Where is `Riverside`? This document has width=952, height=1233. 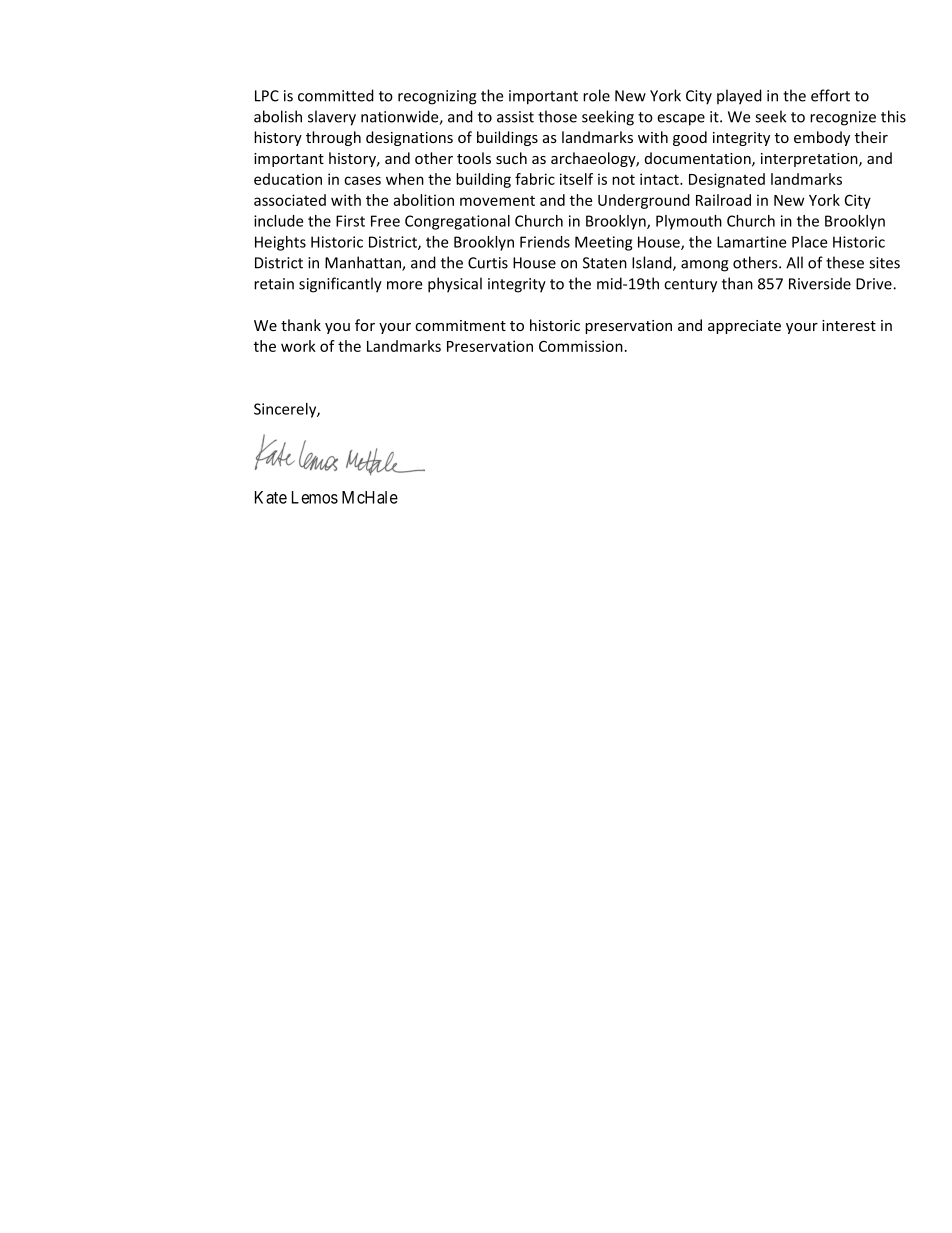 Riverside is located at coordinates (820, 283).
